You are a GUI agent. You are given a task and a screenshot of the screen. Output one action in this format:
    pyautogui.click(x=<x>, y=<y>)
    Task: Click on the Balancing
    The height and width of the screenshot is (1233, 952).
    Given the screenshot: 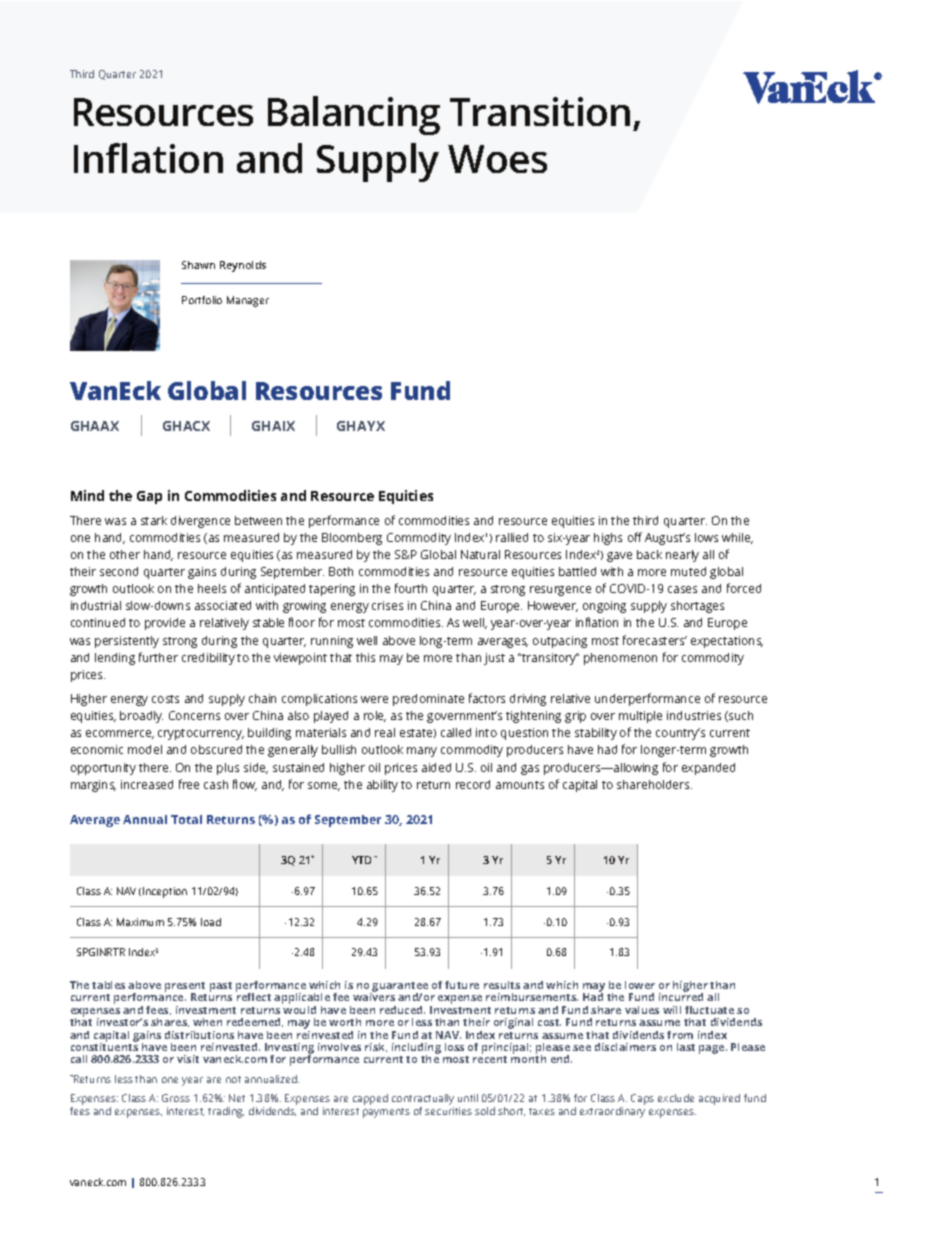 What is the action you would take?
    pyautogui.click(x=354, y=115)
